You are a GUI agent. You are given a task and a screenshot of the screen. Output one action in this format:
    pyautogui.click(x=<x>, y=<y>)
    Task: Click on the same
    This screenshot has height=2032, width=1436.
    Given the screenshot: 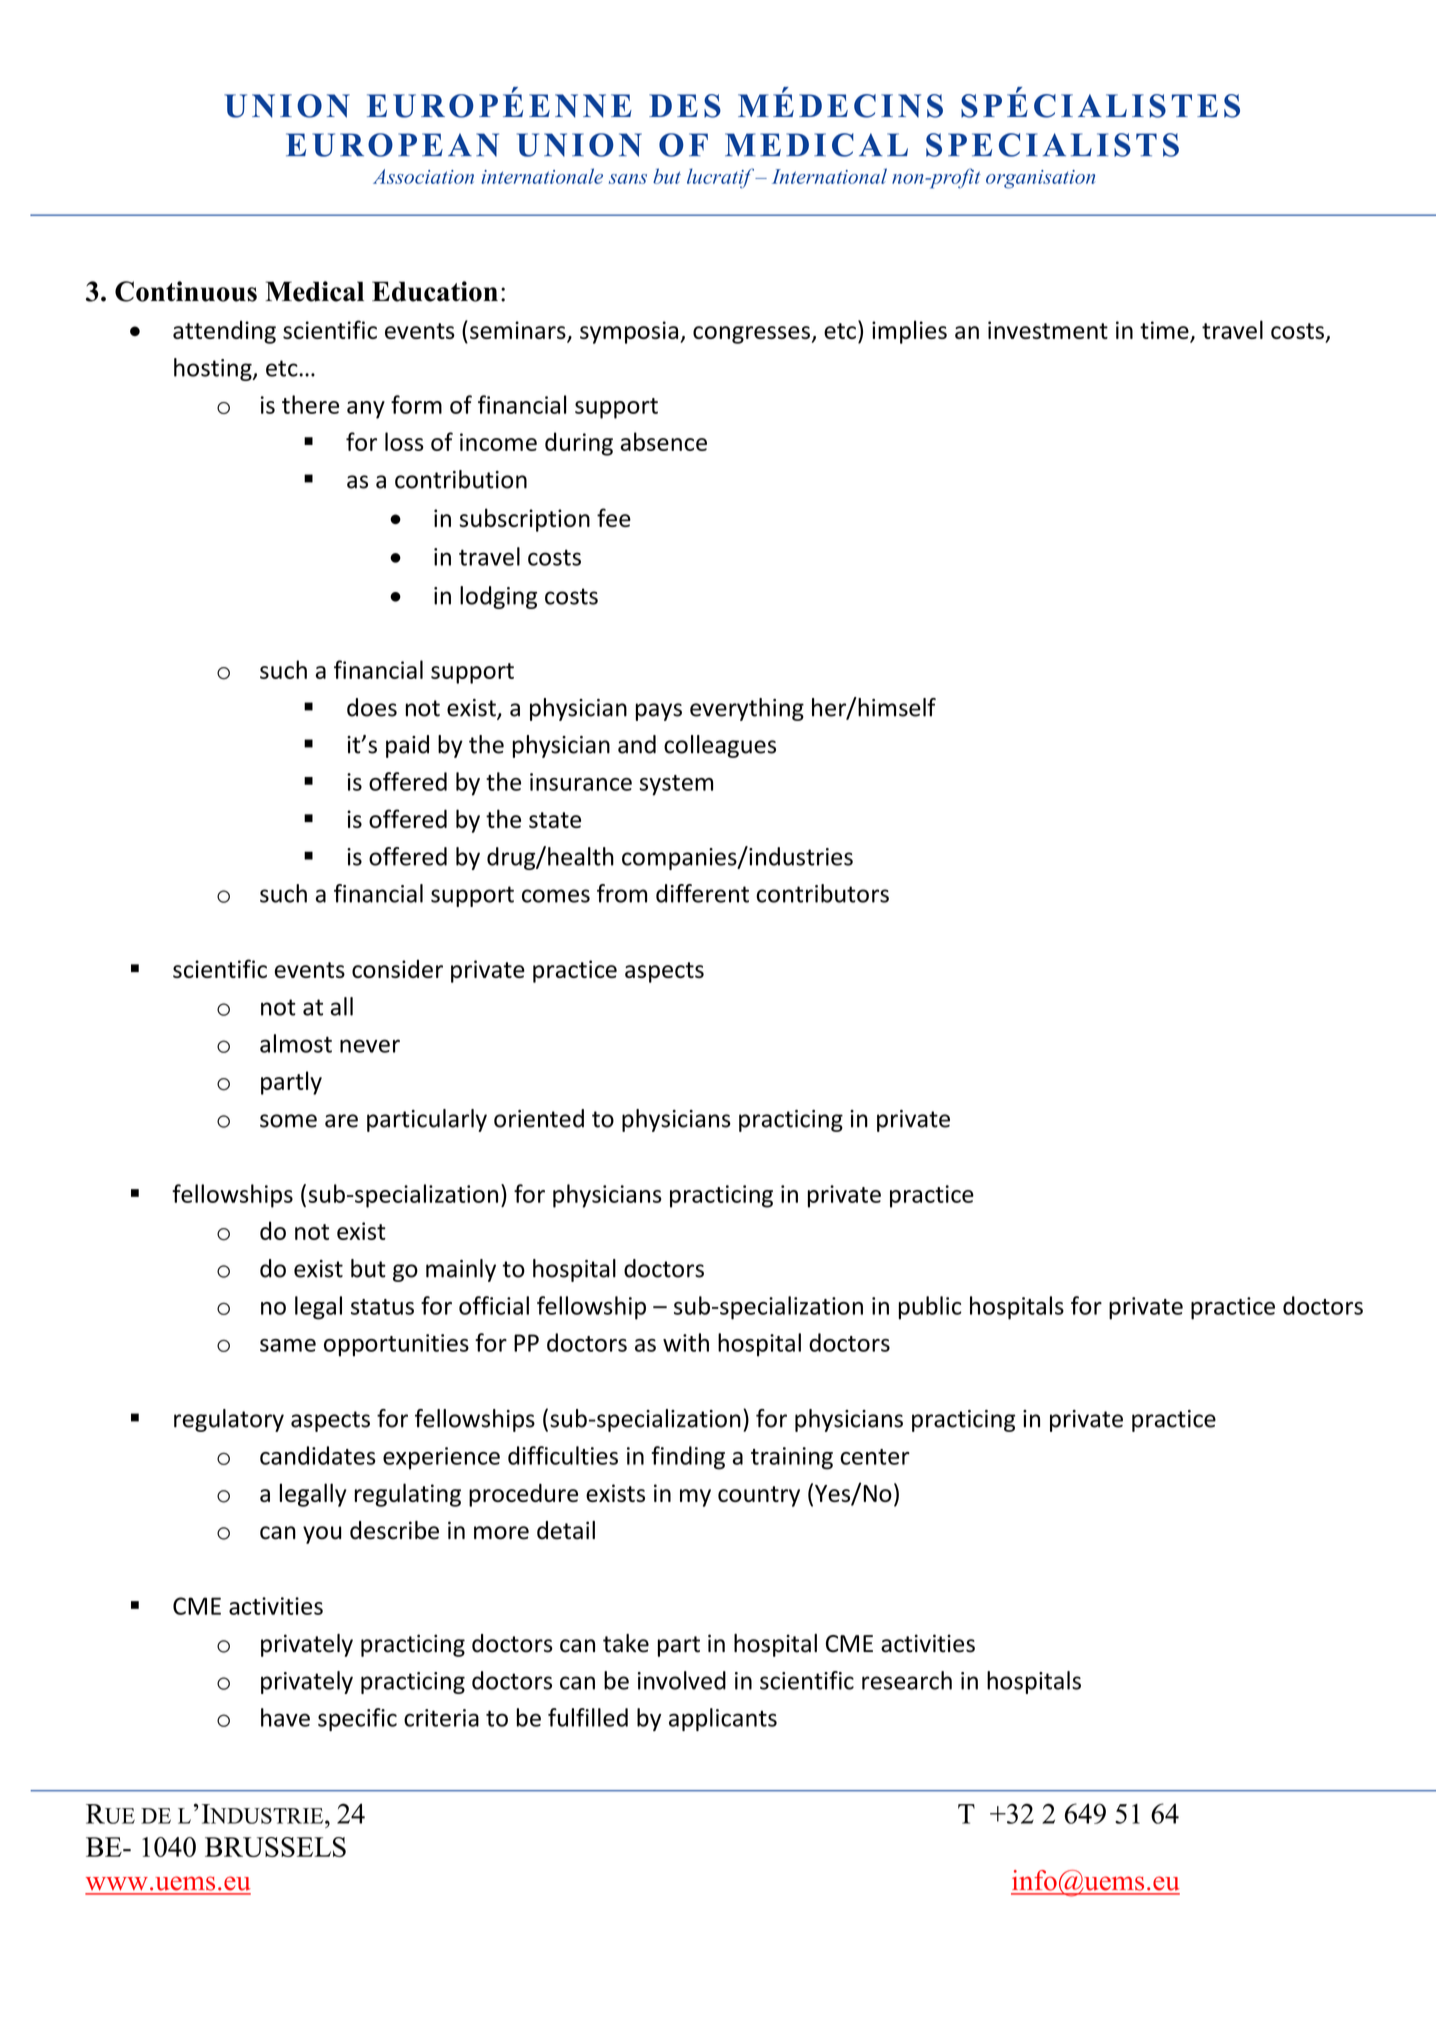 What is the action you would take?
    pyautogui.click(x=288, y=1345)
